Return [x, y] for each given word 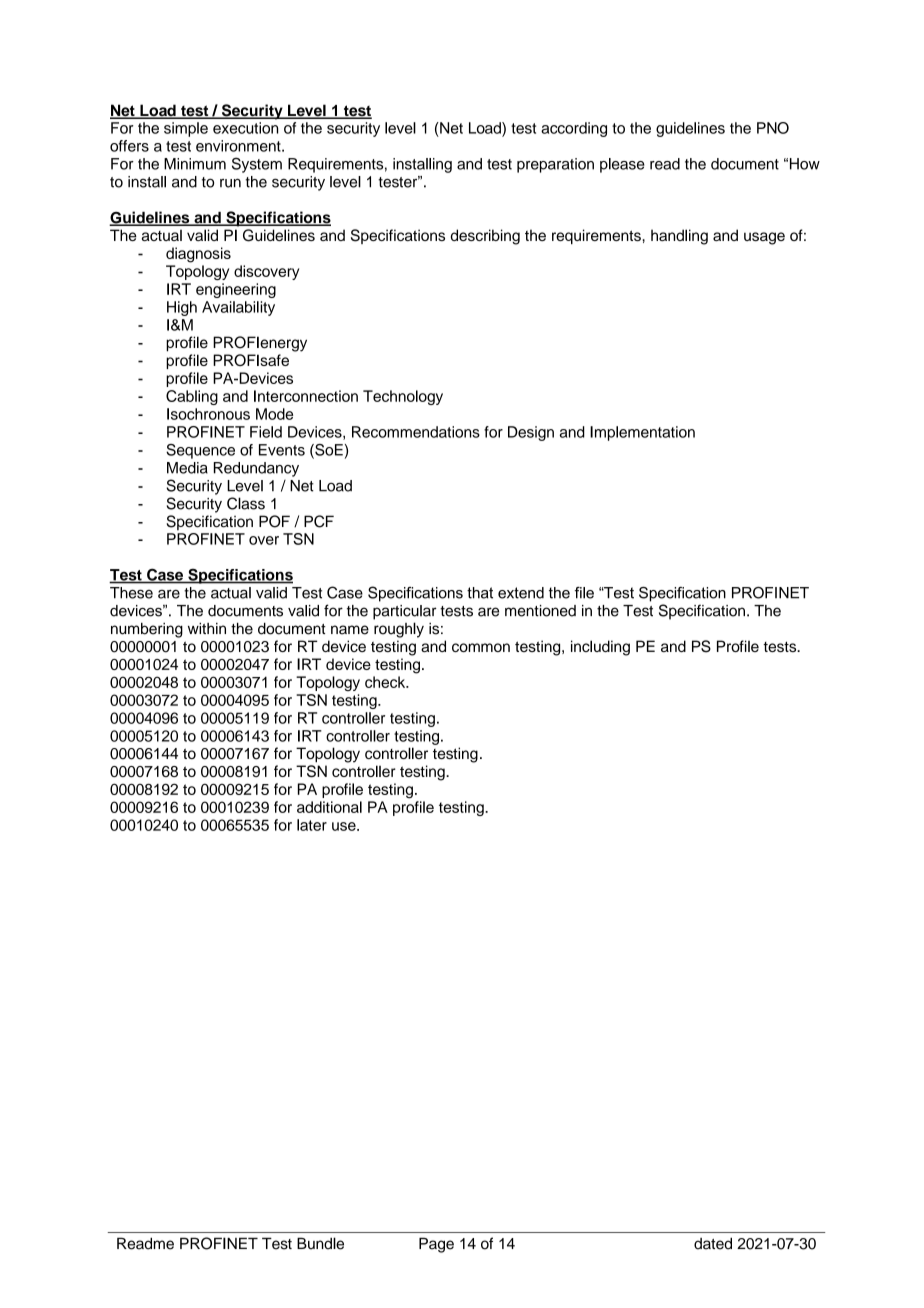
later [312, 825]
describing [485, 237]
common [481, 647]
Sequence [200, 451]
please [622, 165]
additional [329, 807]
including [600, 648]
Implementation [642, 433]
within [207, 628]
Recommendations [416, 432]
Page [436, 1245]
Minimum [195, 164]
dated [713, 1243]
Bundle [320, 1243]
